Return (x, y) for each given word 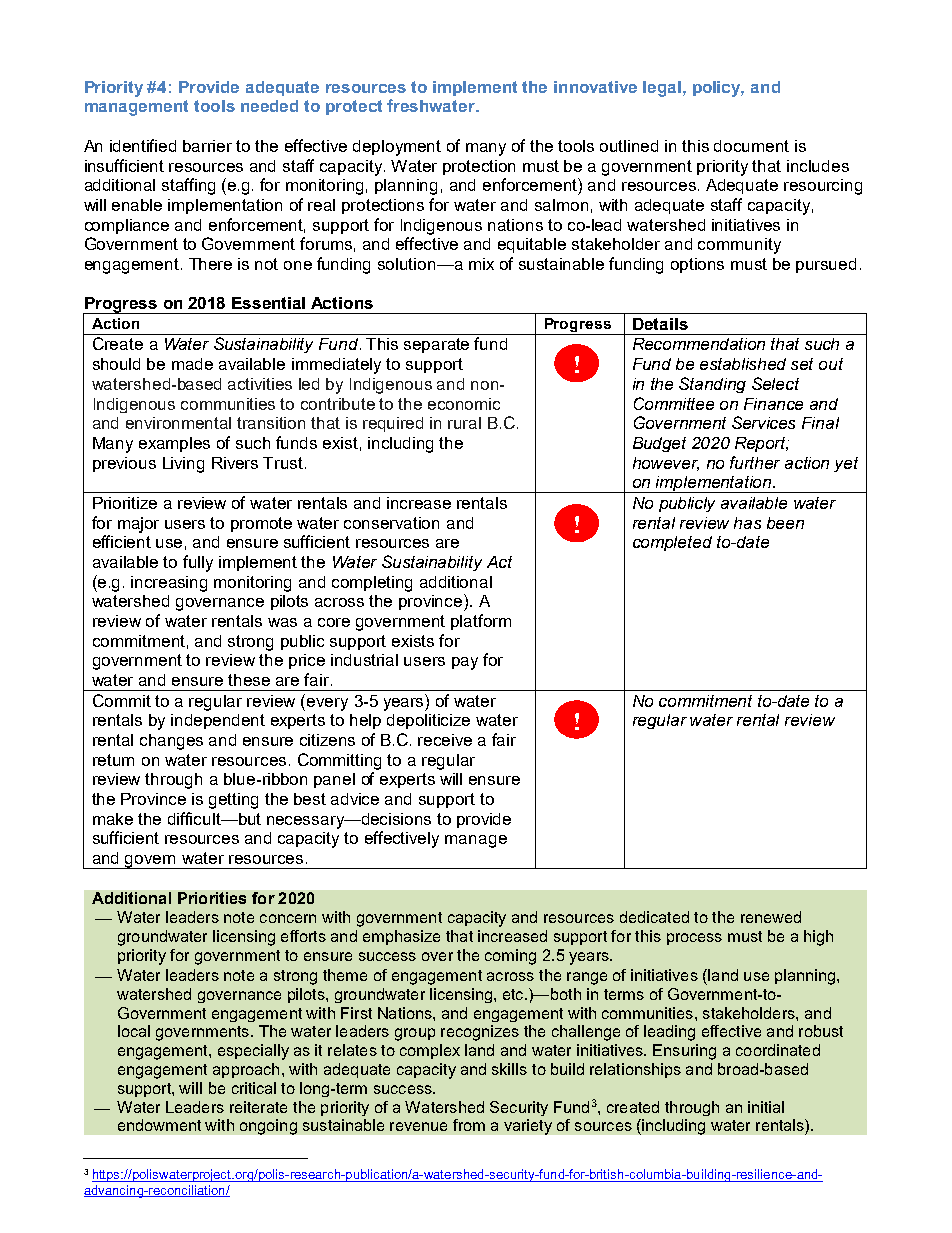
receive (445, 740)
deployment (397, 148)
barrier (207, 146)
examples (174, 444)
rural (464, 423)
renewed (771, 917)
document (751, 146)
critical (254, 1088)
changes (171, 742)
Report (762, 444)
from (469, 1125)
